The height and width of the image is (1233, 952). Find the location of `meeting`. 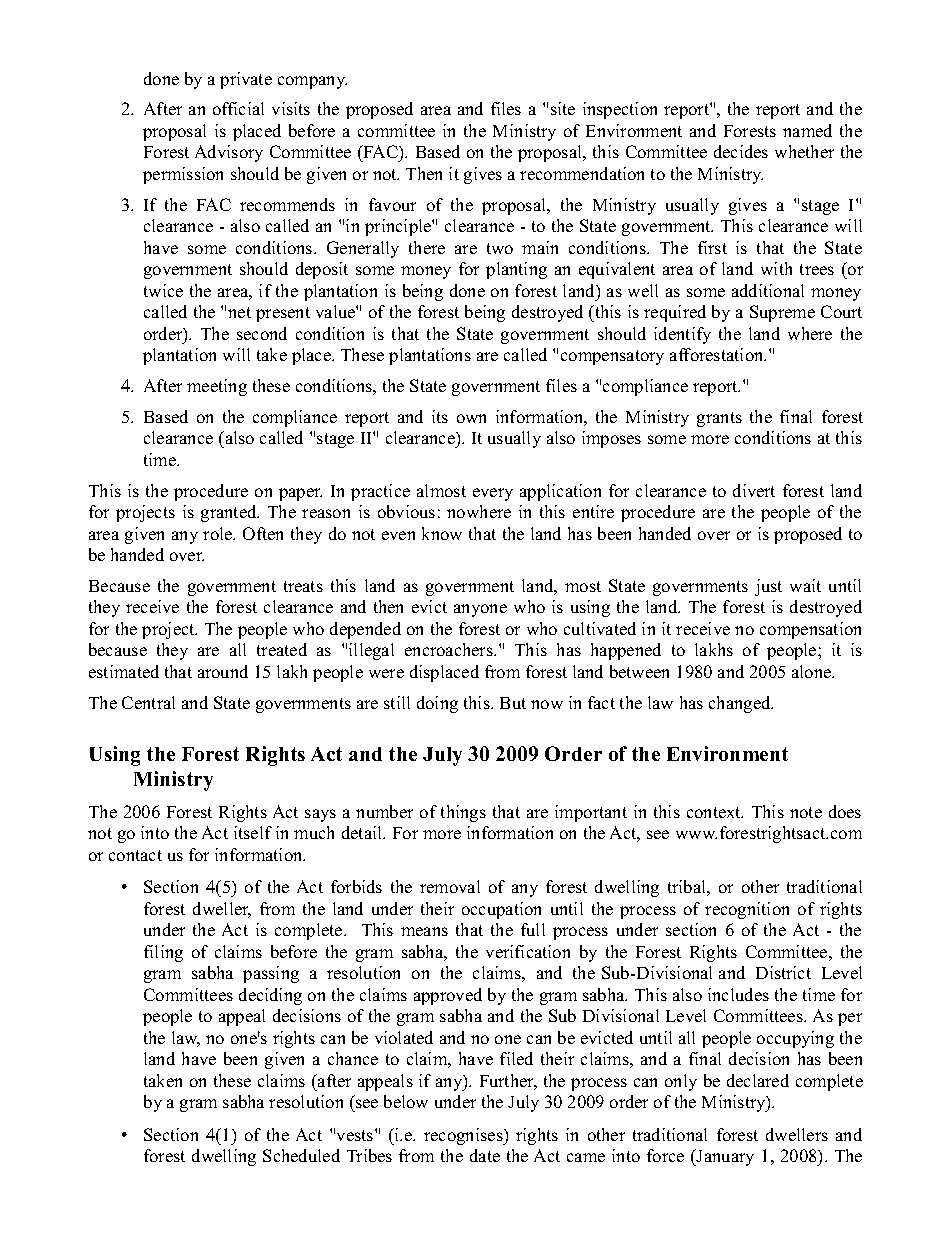

meeting is located at coordinates (217, 387).
